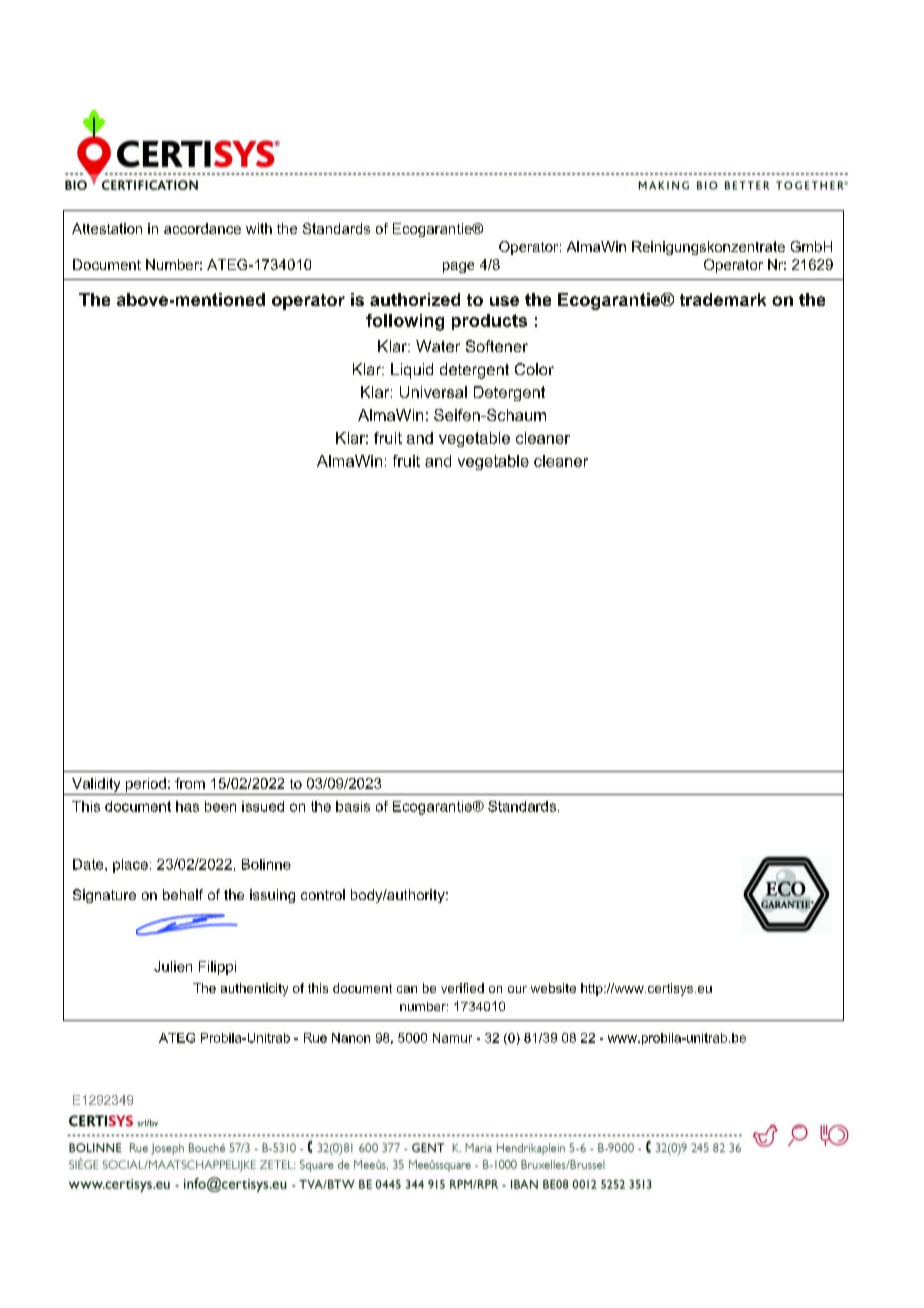 The width and height of the screenshot is (924, 1308). Describe the element at coordinates (553, 988) in the screenshot. I see `website` at that location.
